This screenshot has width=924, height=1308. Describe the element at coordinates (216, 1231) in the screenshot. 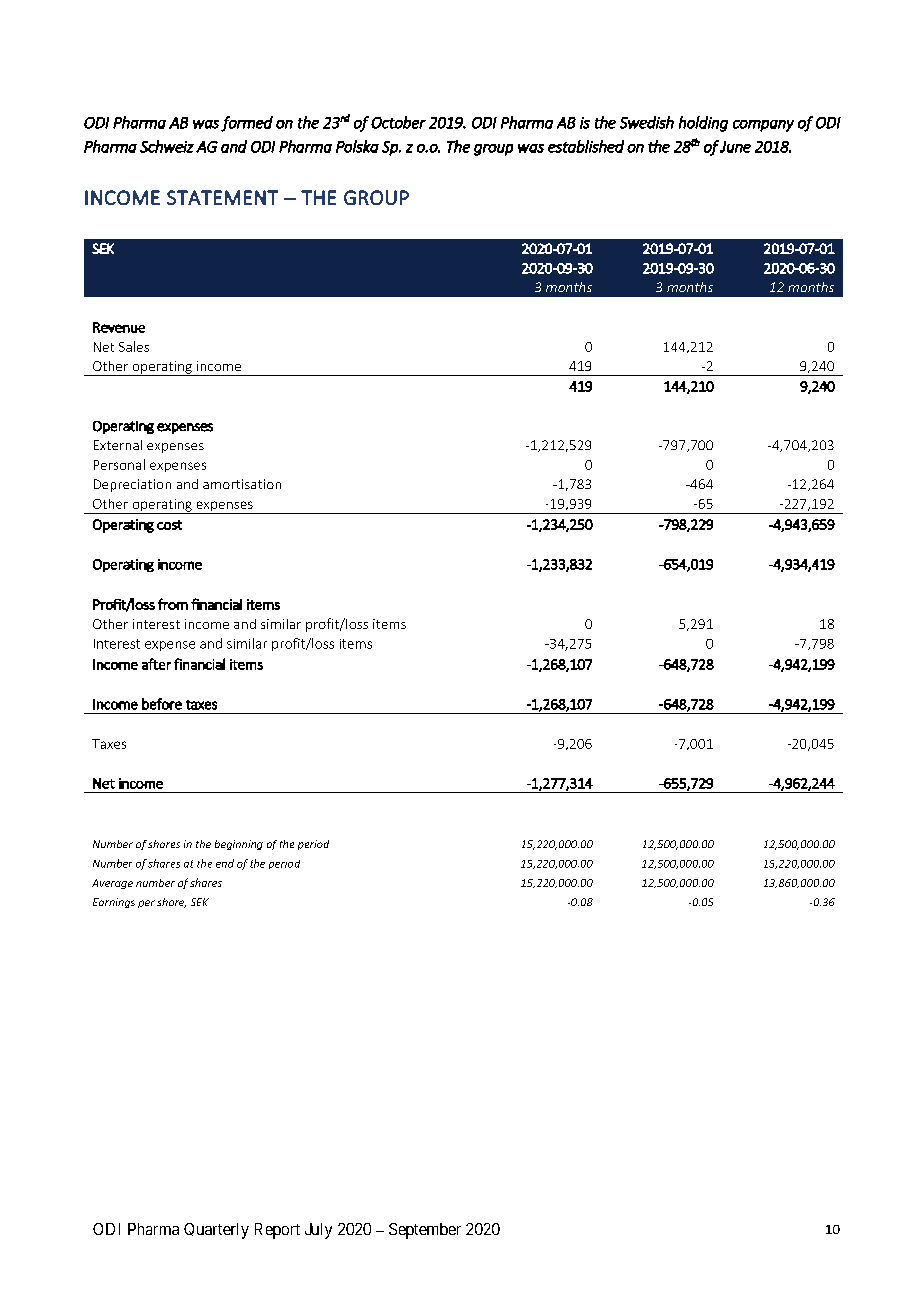

I see `Quarterly` at that location.
